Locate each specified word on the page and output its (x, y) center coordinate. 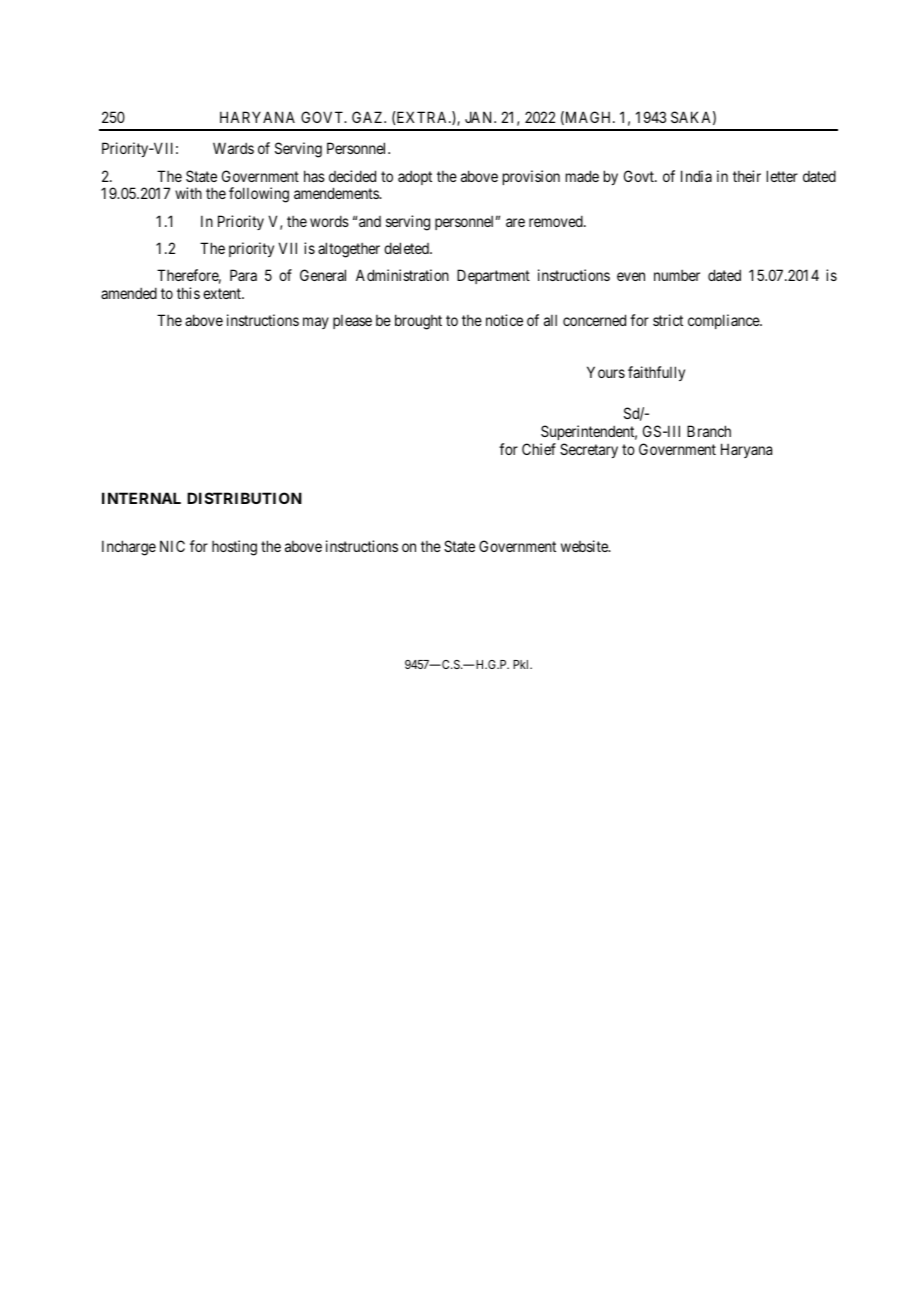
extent (223, 293)
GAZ (369, 117)
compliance (724, 321)
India (696, 176)
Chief (539, 449)
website (585, 546)
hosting (234, 548)
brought (418, 322)
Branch (709, 431)
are (515, 222)
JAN (480, 117)
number (677, 275)
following (259, 195)
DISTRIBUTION (244, 498)
